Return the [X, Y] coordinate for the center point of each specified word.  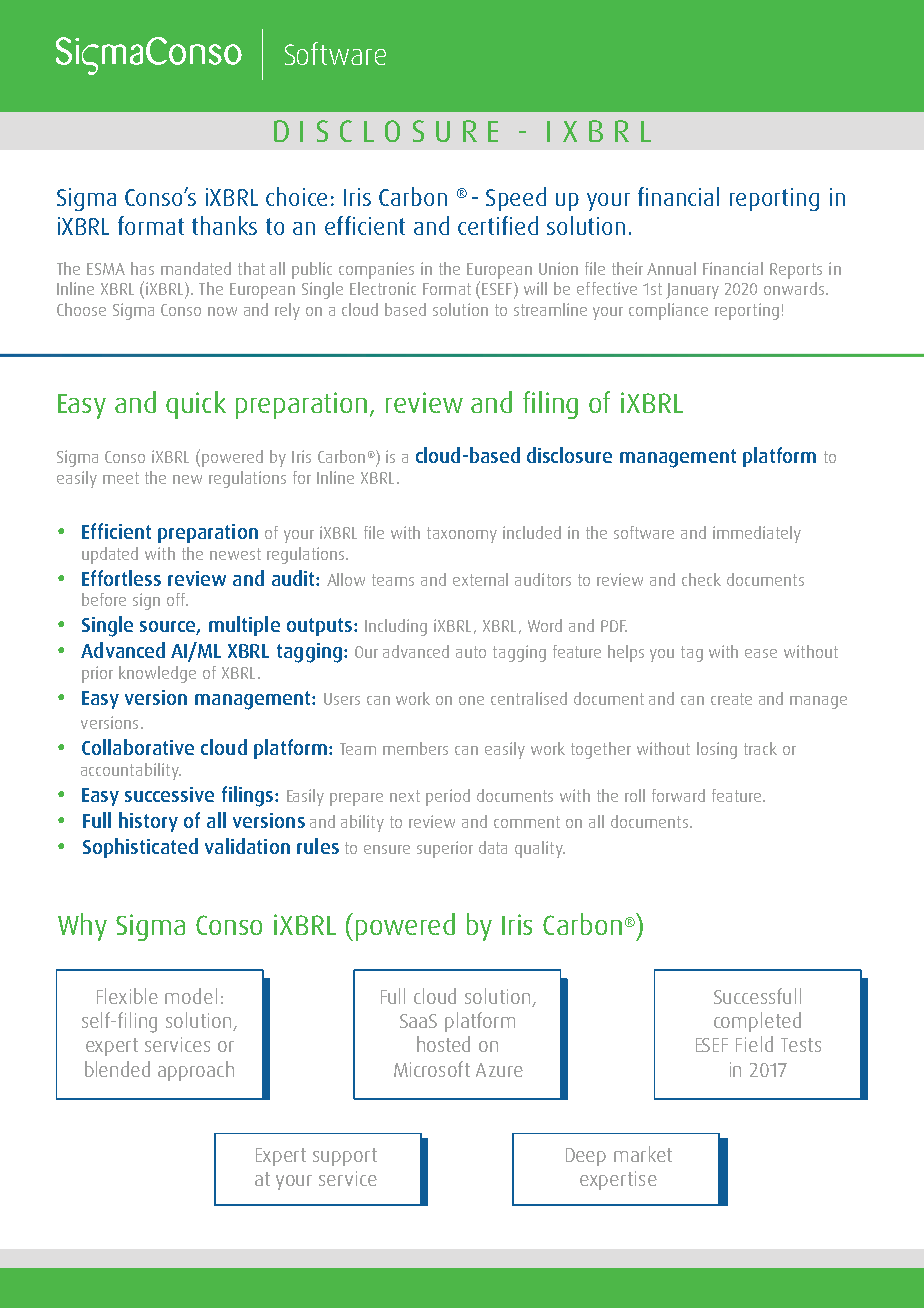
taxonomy [462, 535]
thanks [224, 225]
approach [196, 1071]
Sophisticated [140, 848]
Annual [671, 268]
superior [445, 849]
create [731, 699]
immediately [757, 534]
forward [678, 795]
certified [498, 225]
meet [121, 478]
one [471, 700]
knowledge [157, 674]
